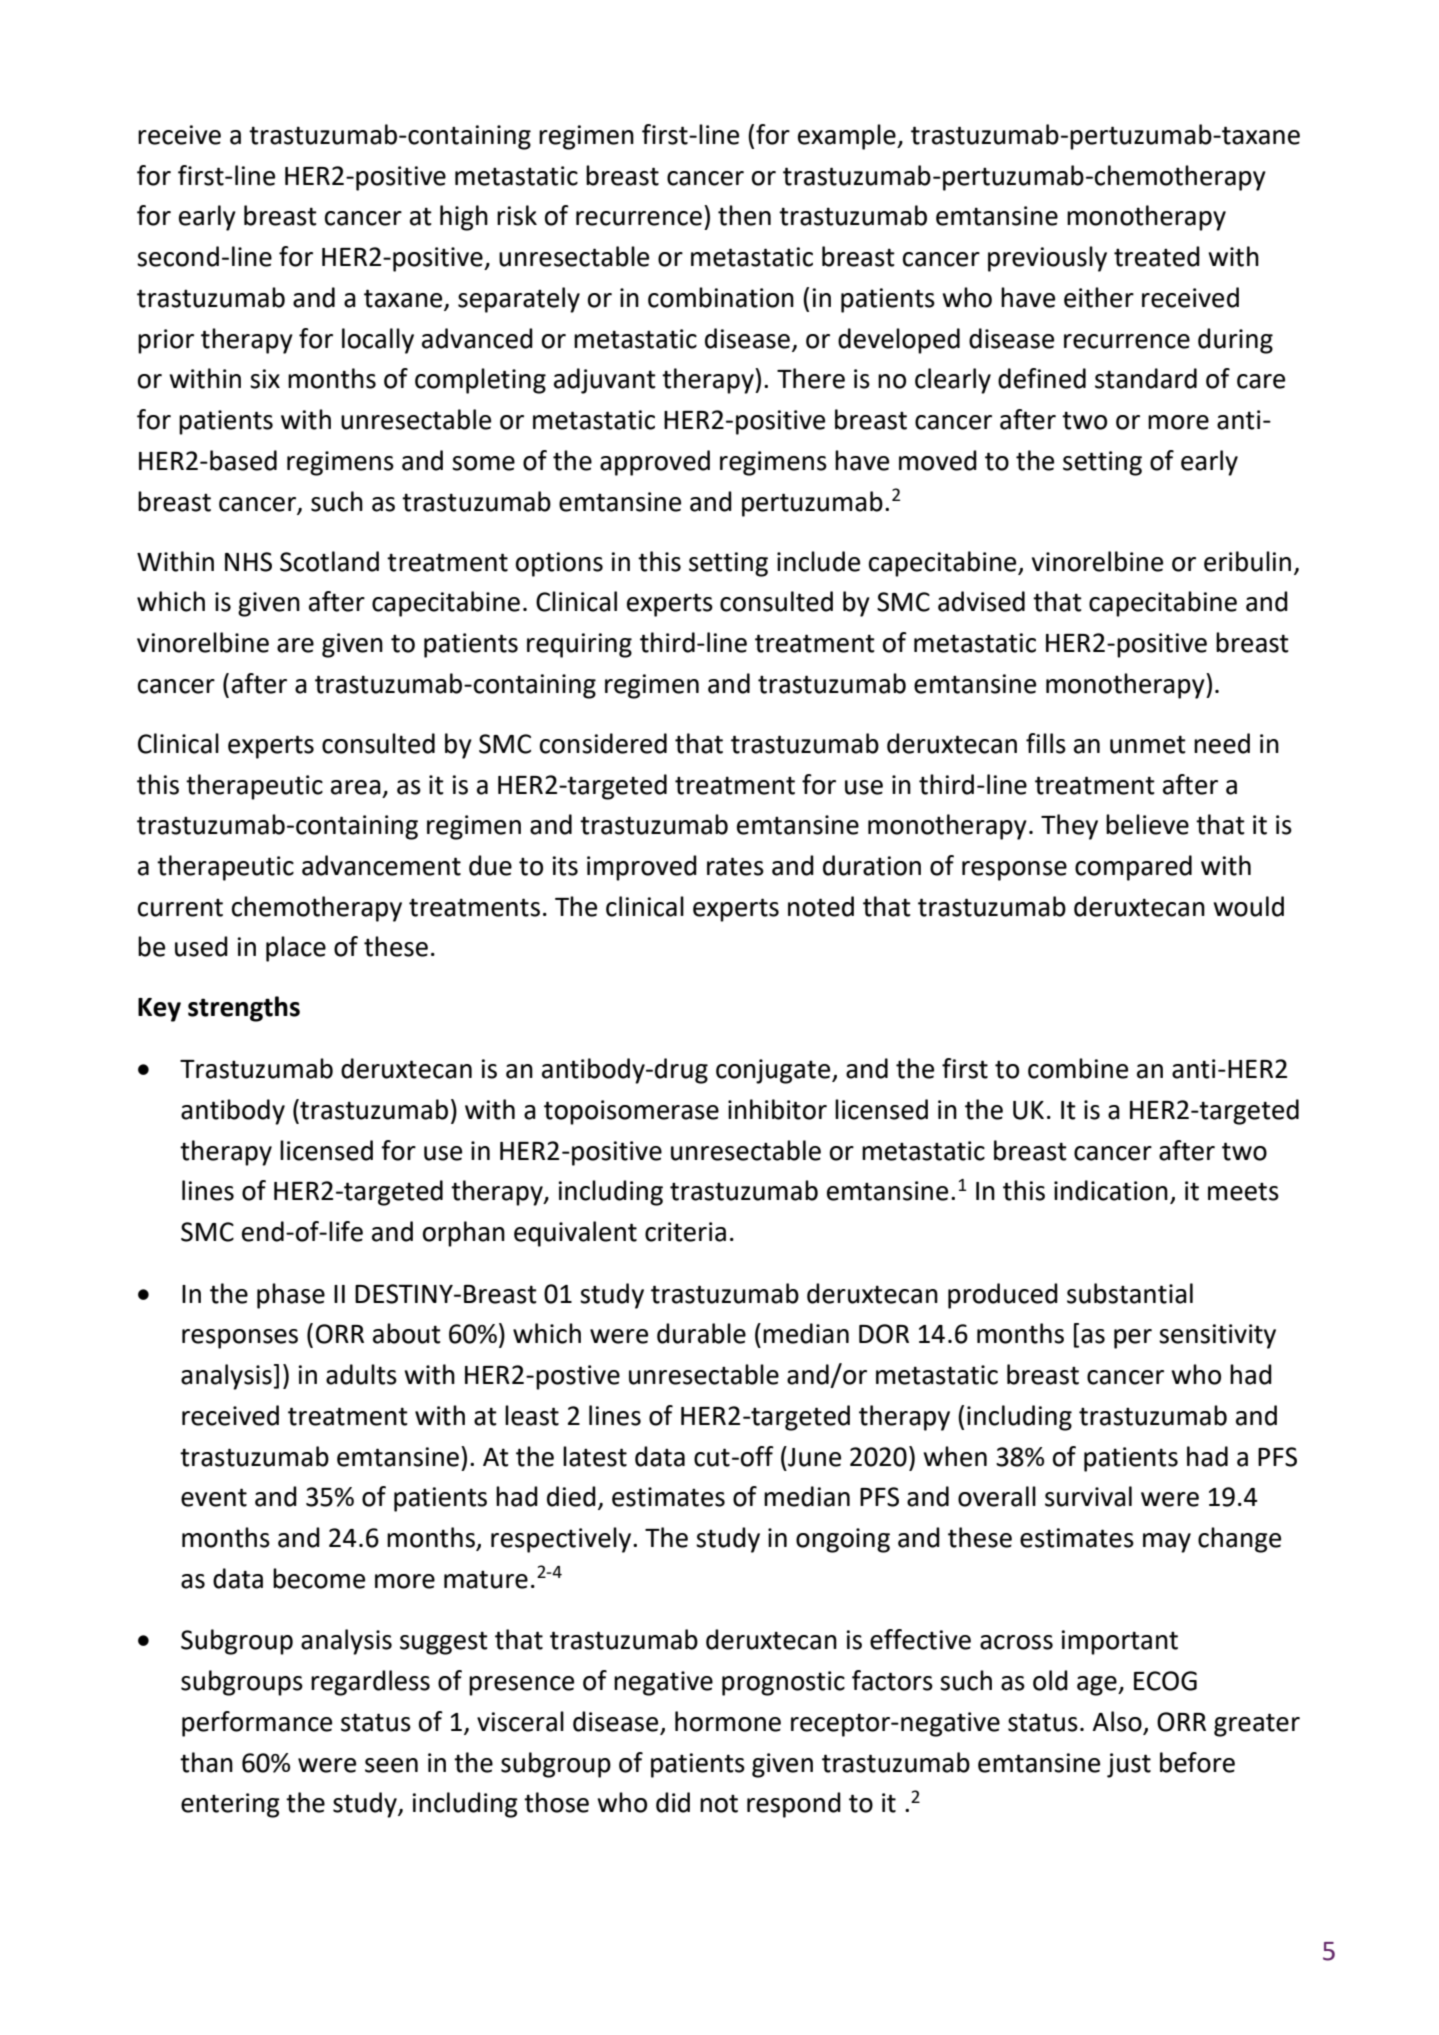 Image resolution: width=1439 pixels, height=2035 pixels. Describe the element at coordinates (296, 949) in the page. I see `place` at that location.
